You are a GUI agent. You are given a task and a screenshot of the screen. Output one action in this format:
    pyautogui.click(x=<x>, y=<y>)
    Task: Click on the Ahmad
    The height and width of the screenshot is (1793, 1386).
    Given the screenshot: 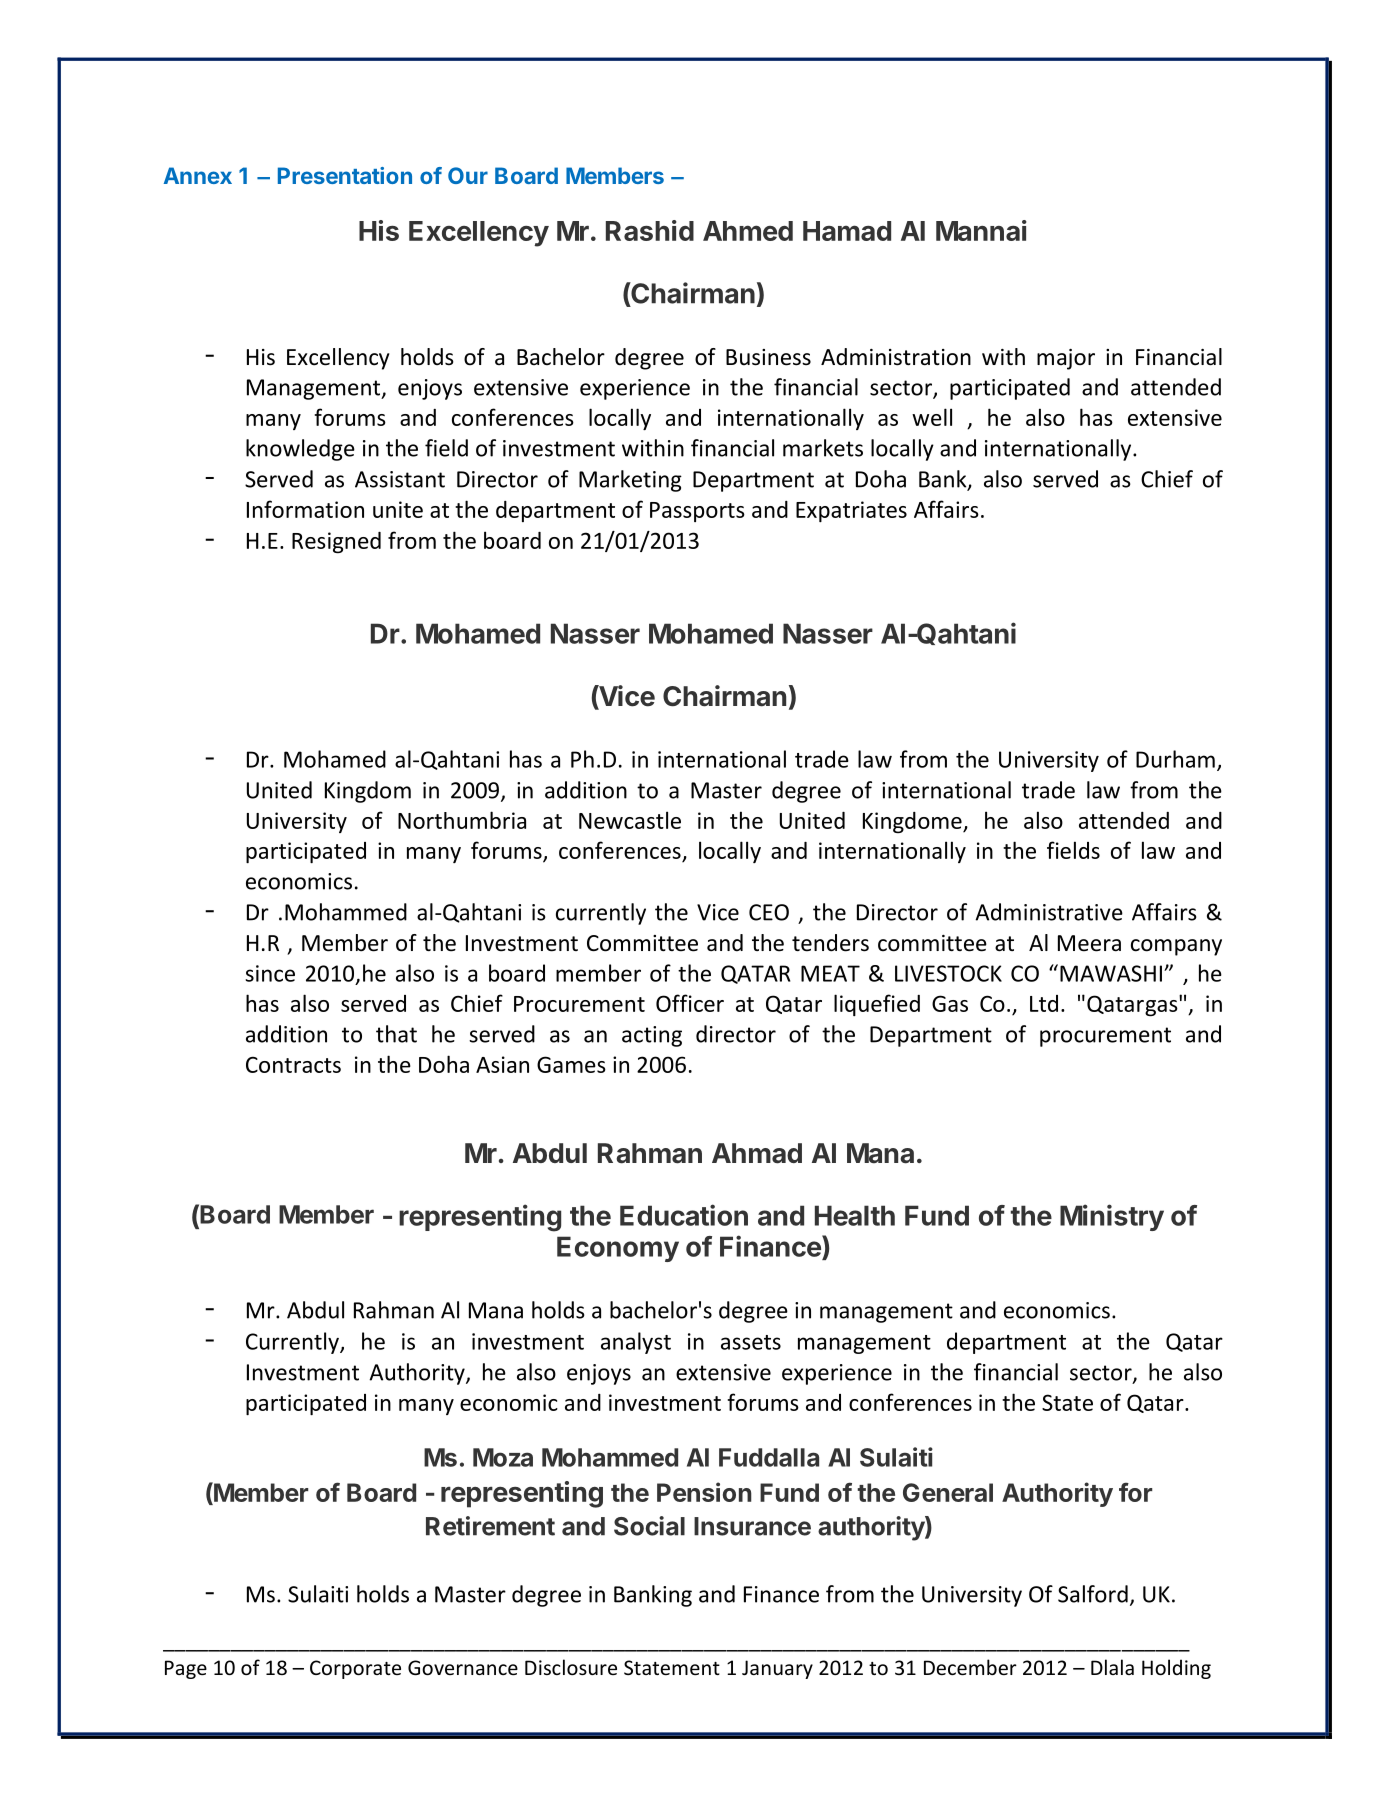 What is the action you would take?
    pyautogui.click(x=757, y=1153)
